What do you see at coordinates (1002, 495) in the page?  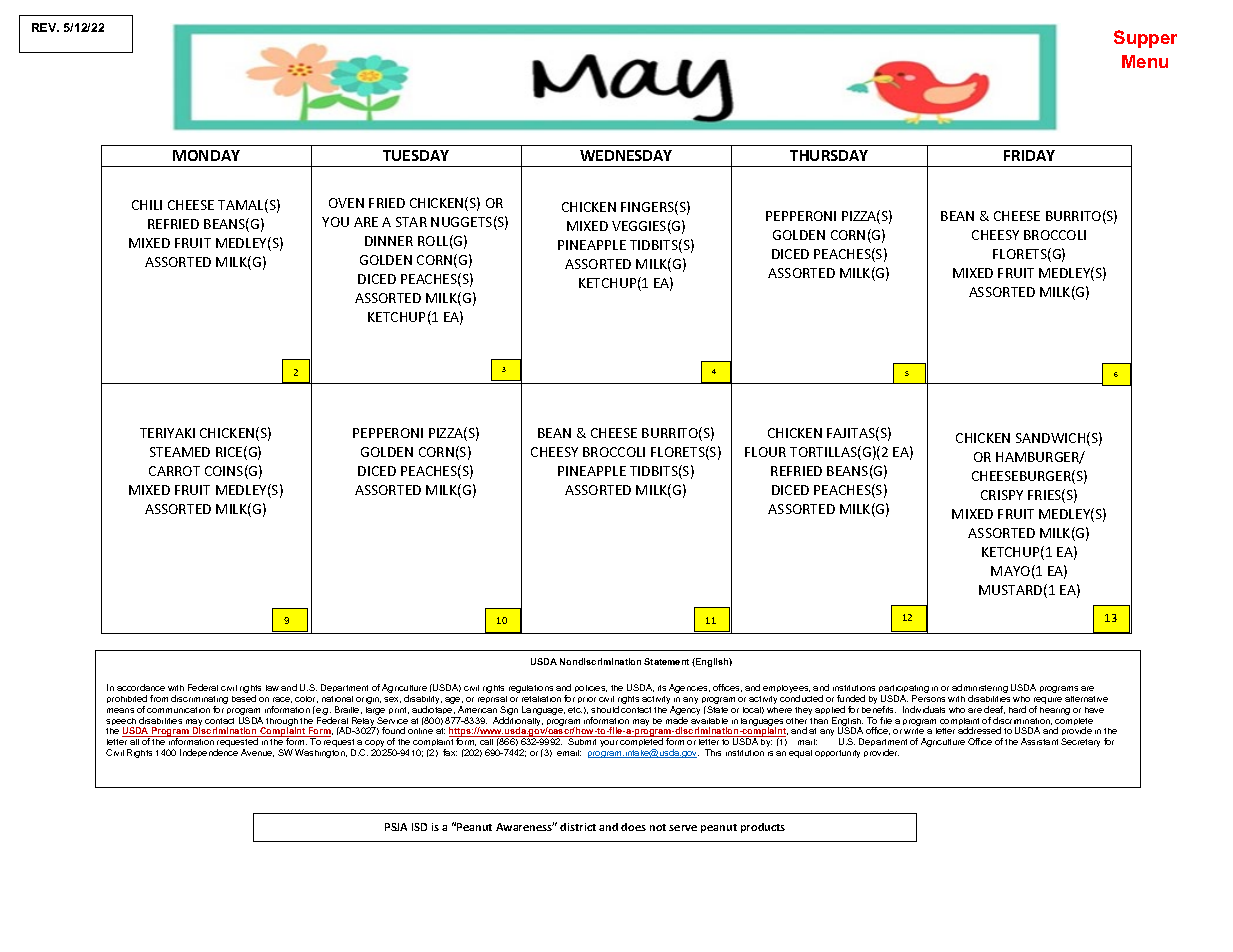 I see `CRISPY` at bounding box center [1002, 495].
